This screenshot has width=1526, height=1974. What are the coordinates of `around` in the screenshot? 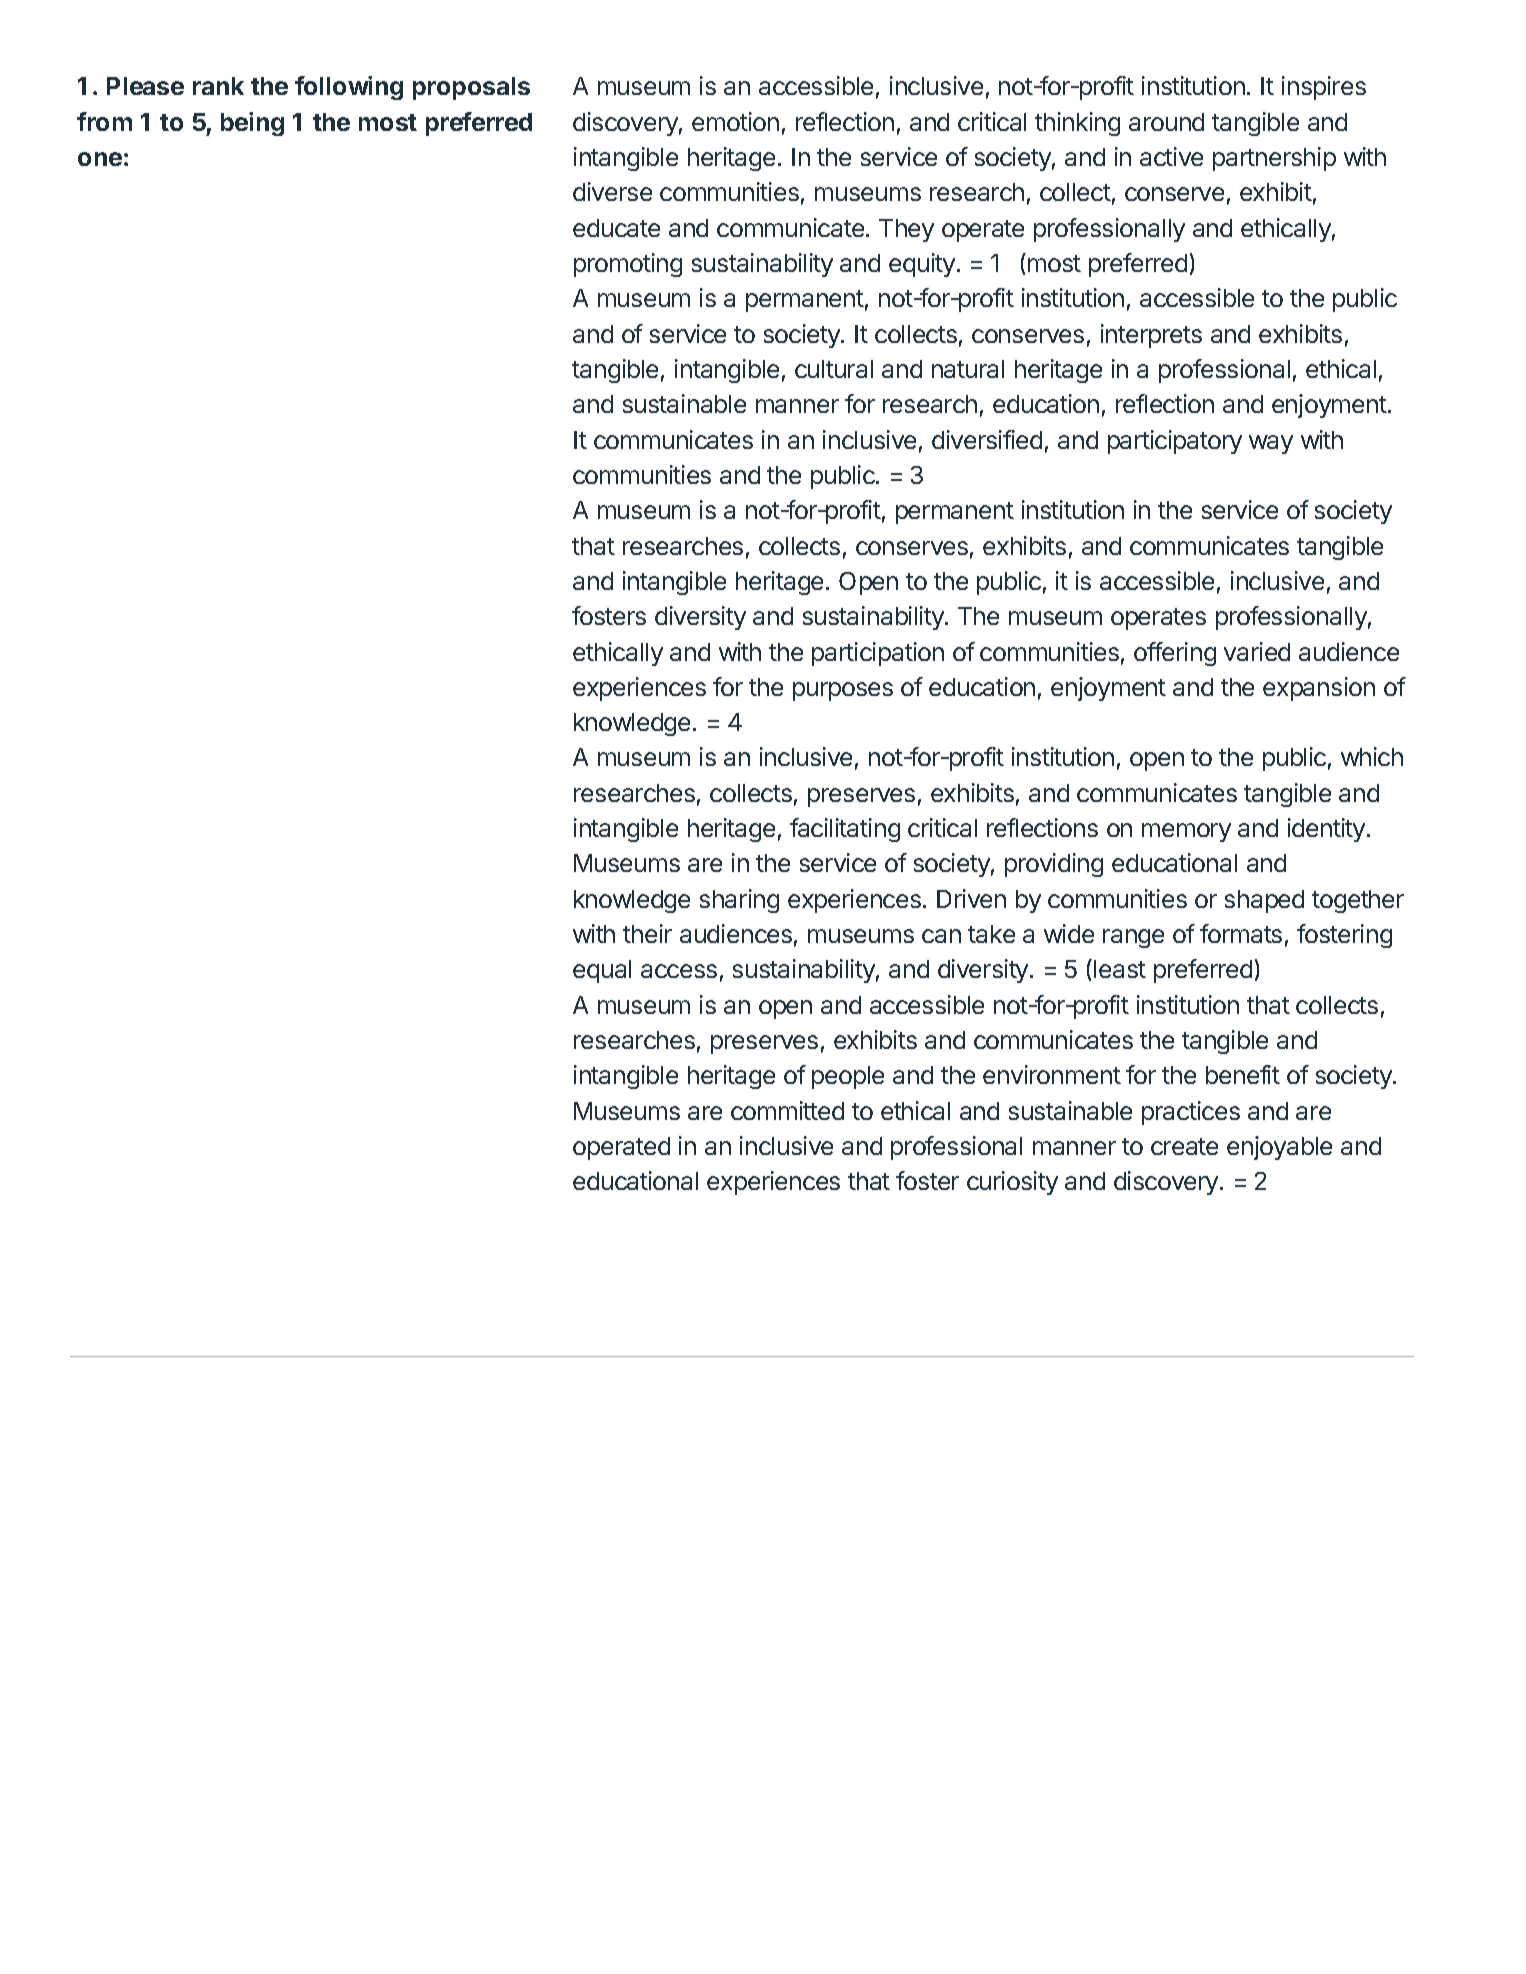 It's located at (1166, 122).
